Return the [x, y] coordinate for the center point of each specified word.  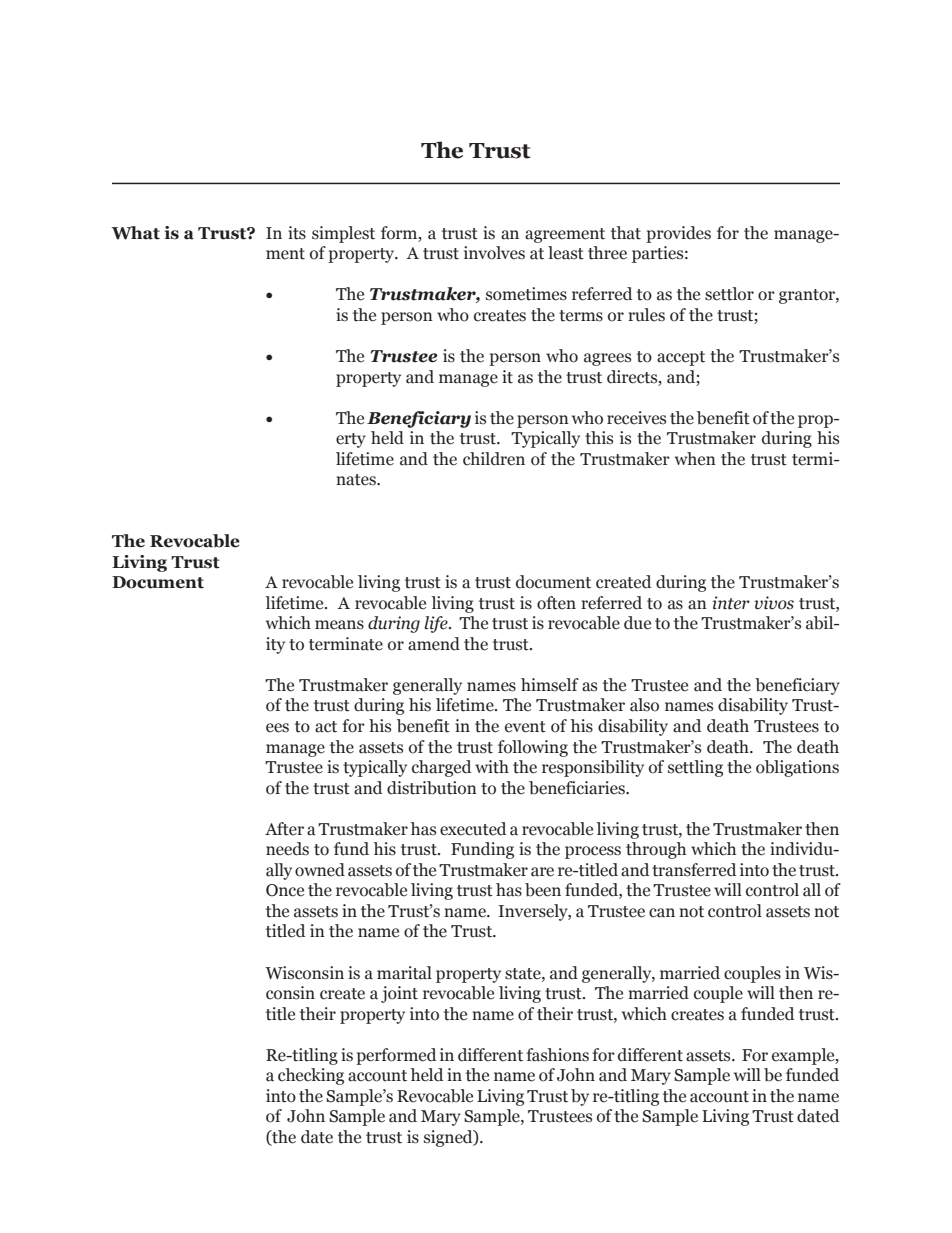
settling [695, 768]
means [339, 625]
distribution [432, 788]
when [695, 459]
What [135, 233]
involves [494, 253]
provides [678, 234]
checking [311, 1076]
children [494, 459]
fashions [557, 1055]
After [284, 829]
